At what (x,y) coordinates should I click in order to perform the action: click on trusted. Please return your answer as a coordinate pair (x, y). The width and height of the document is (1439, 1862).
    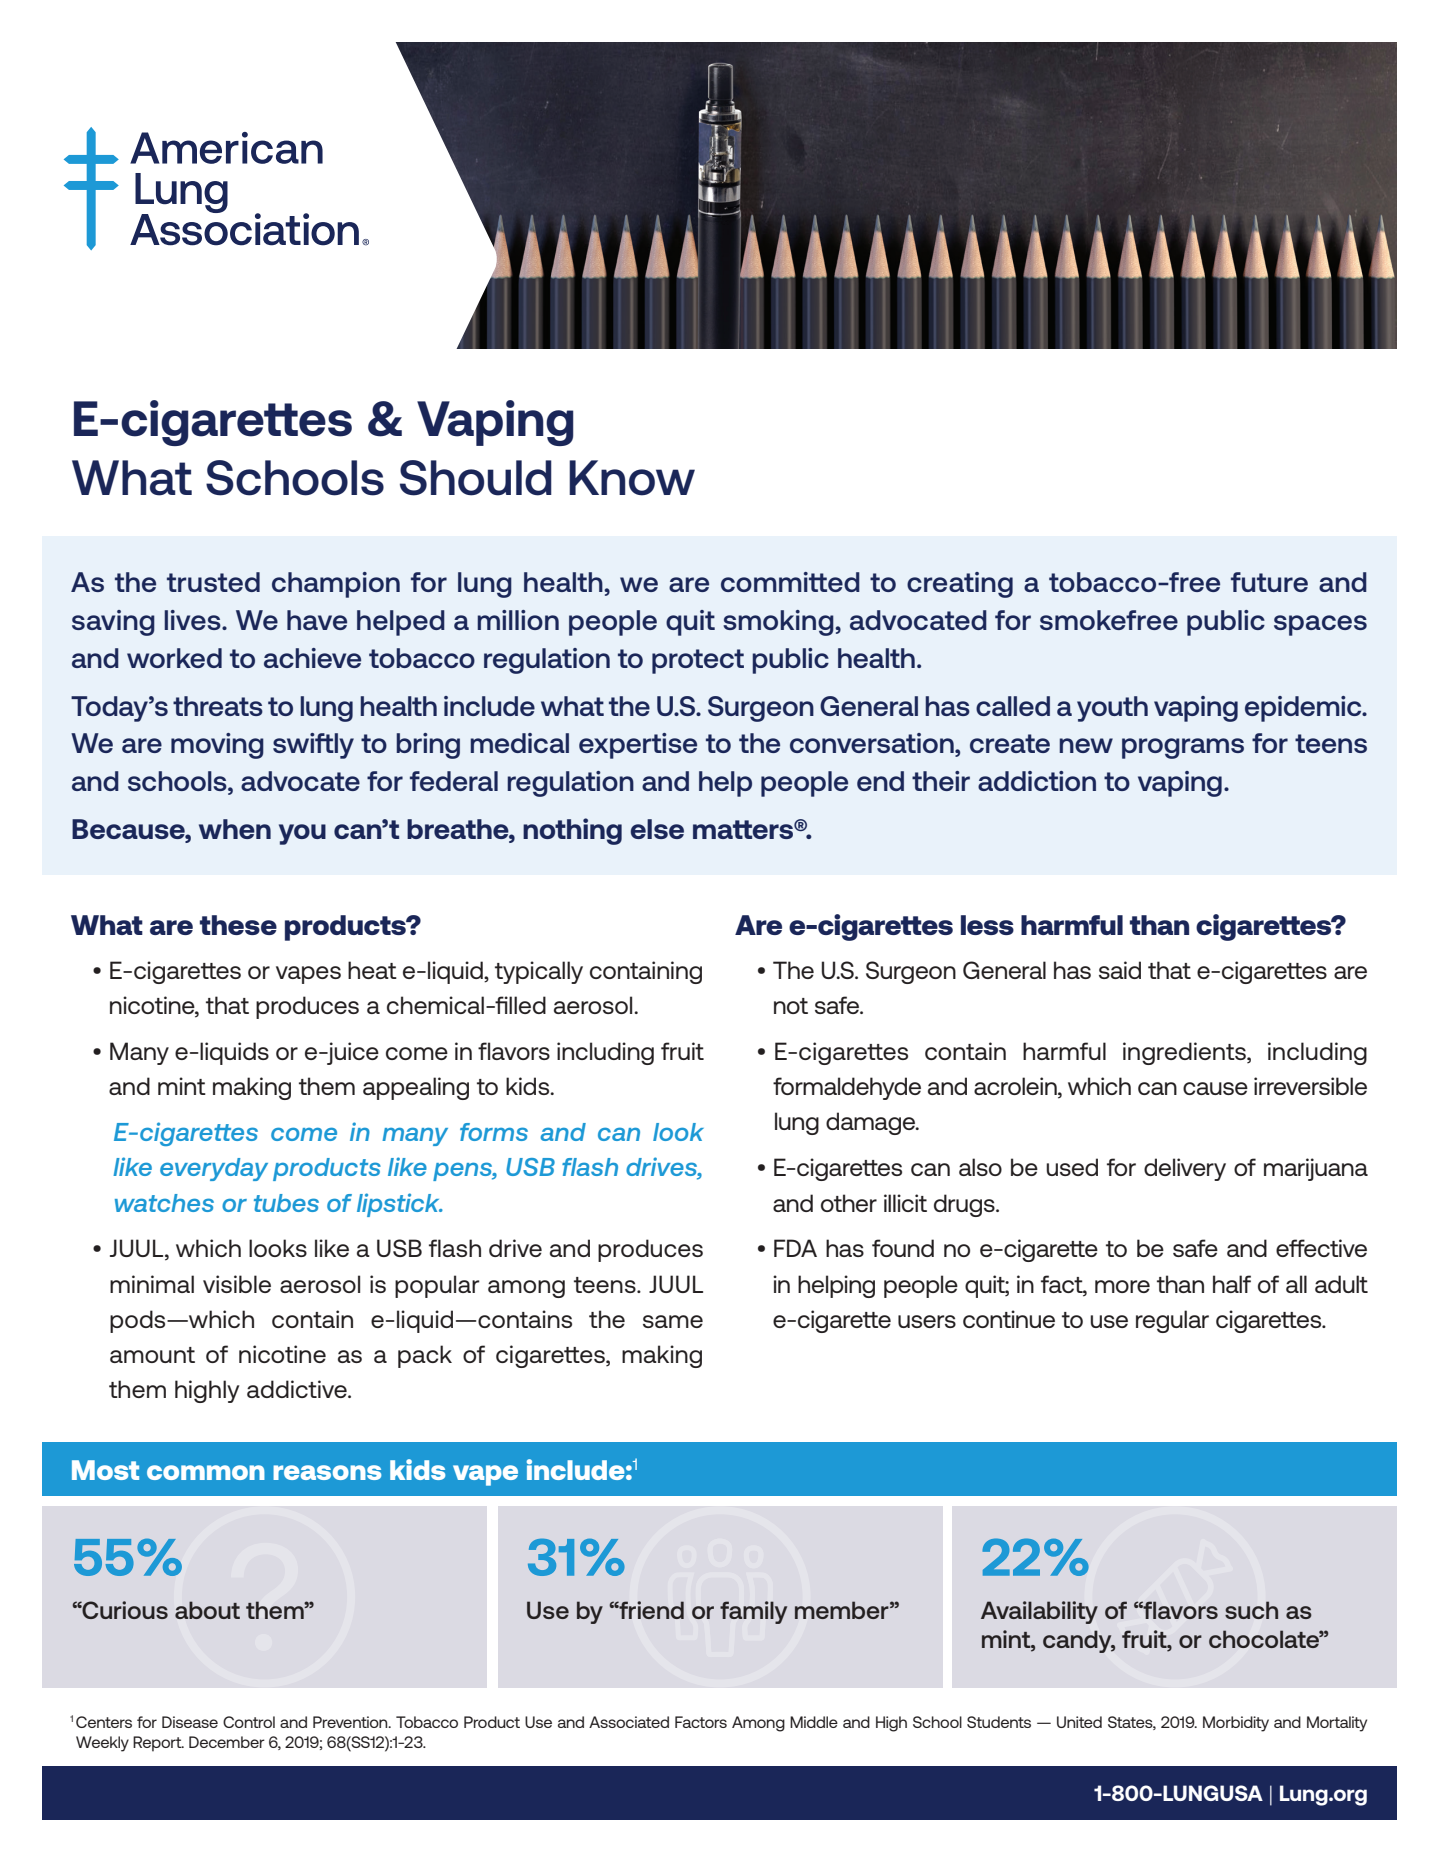
    Looking at the image, I should click on (213, 582).
